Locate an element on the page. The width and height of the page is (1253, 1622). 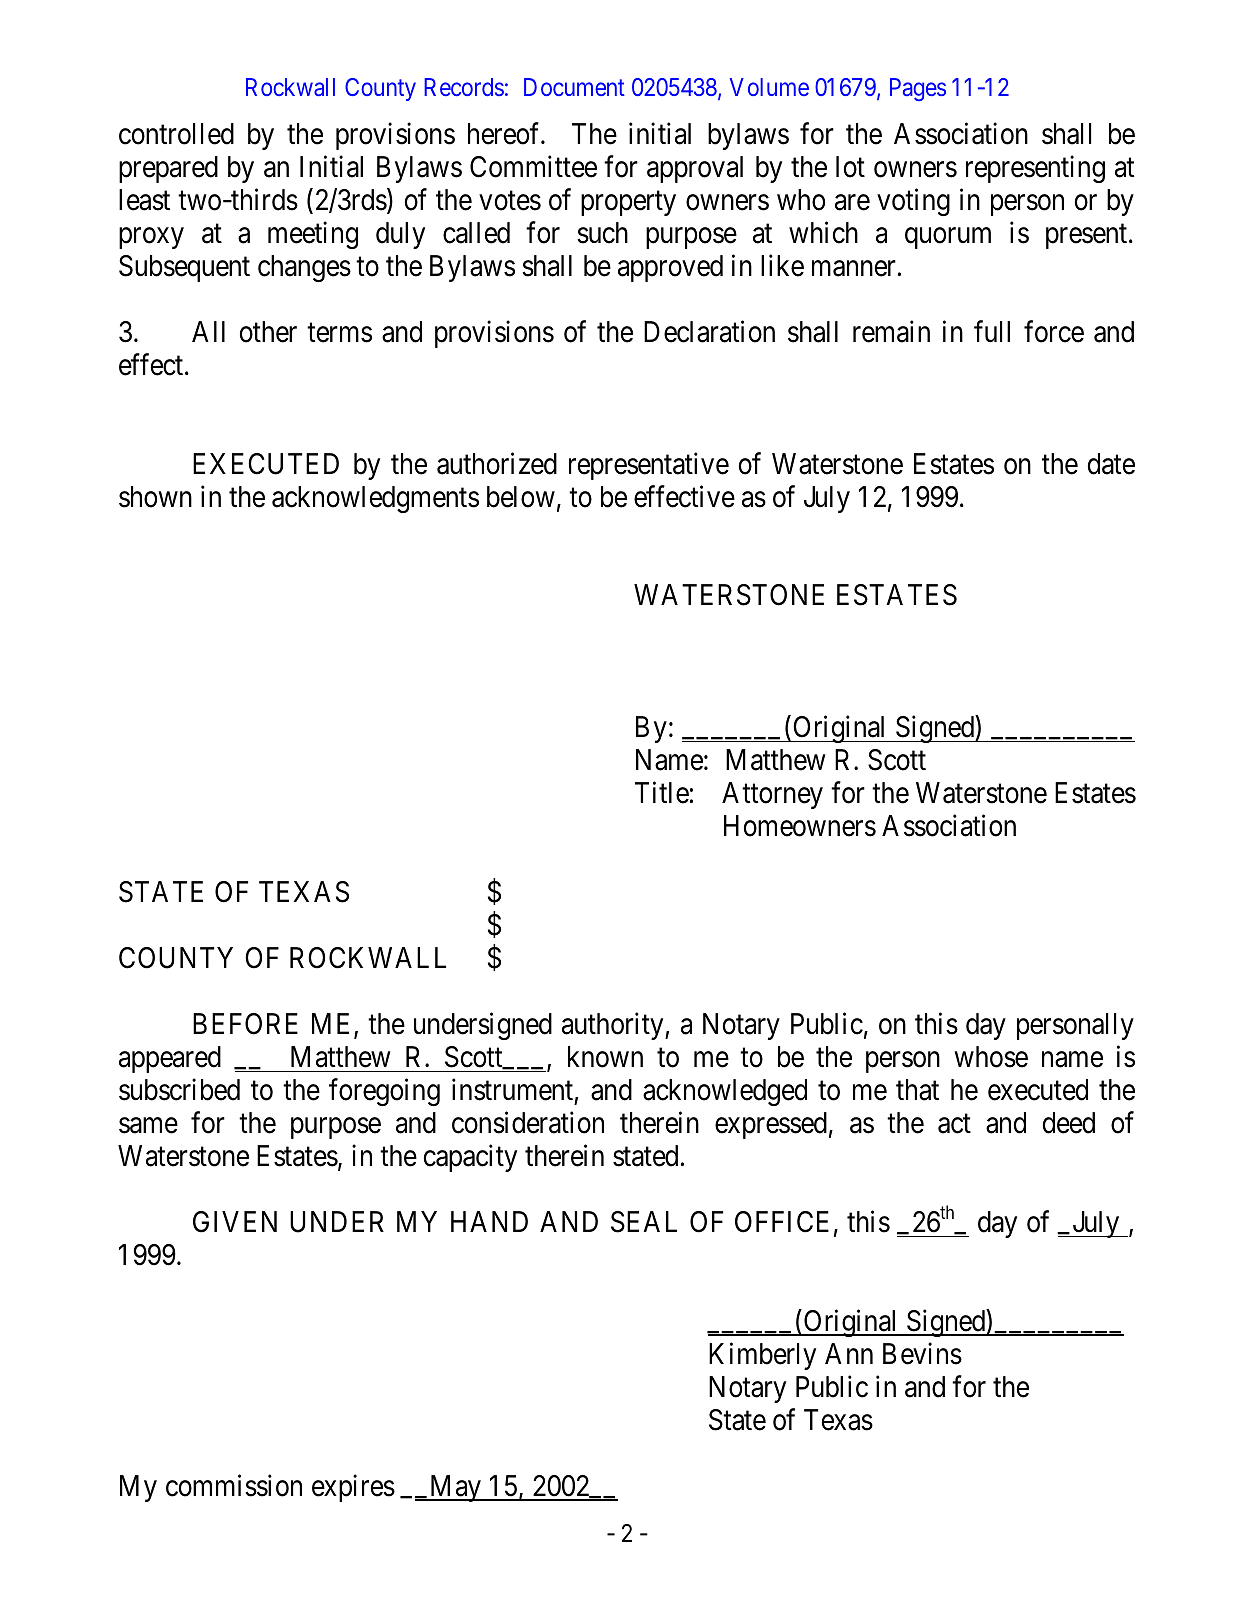
authority is located at coordinates (614, 1026).
